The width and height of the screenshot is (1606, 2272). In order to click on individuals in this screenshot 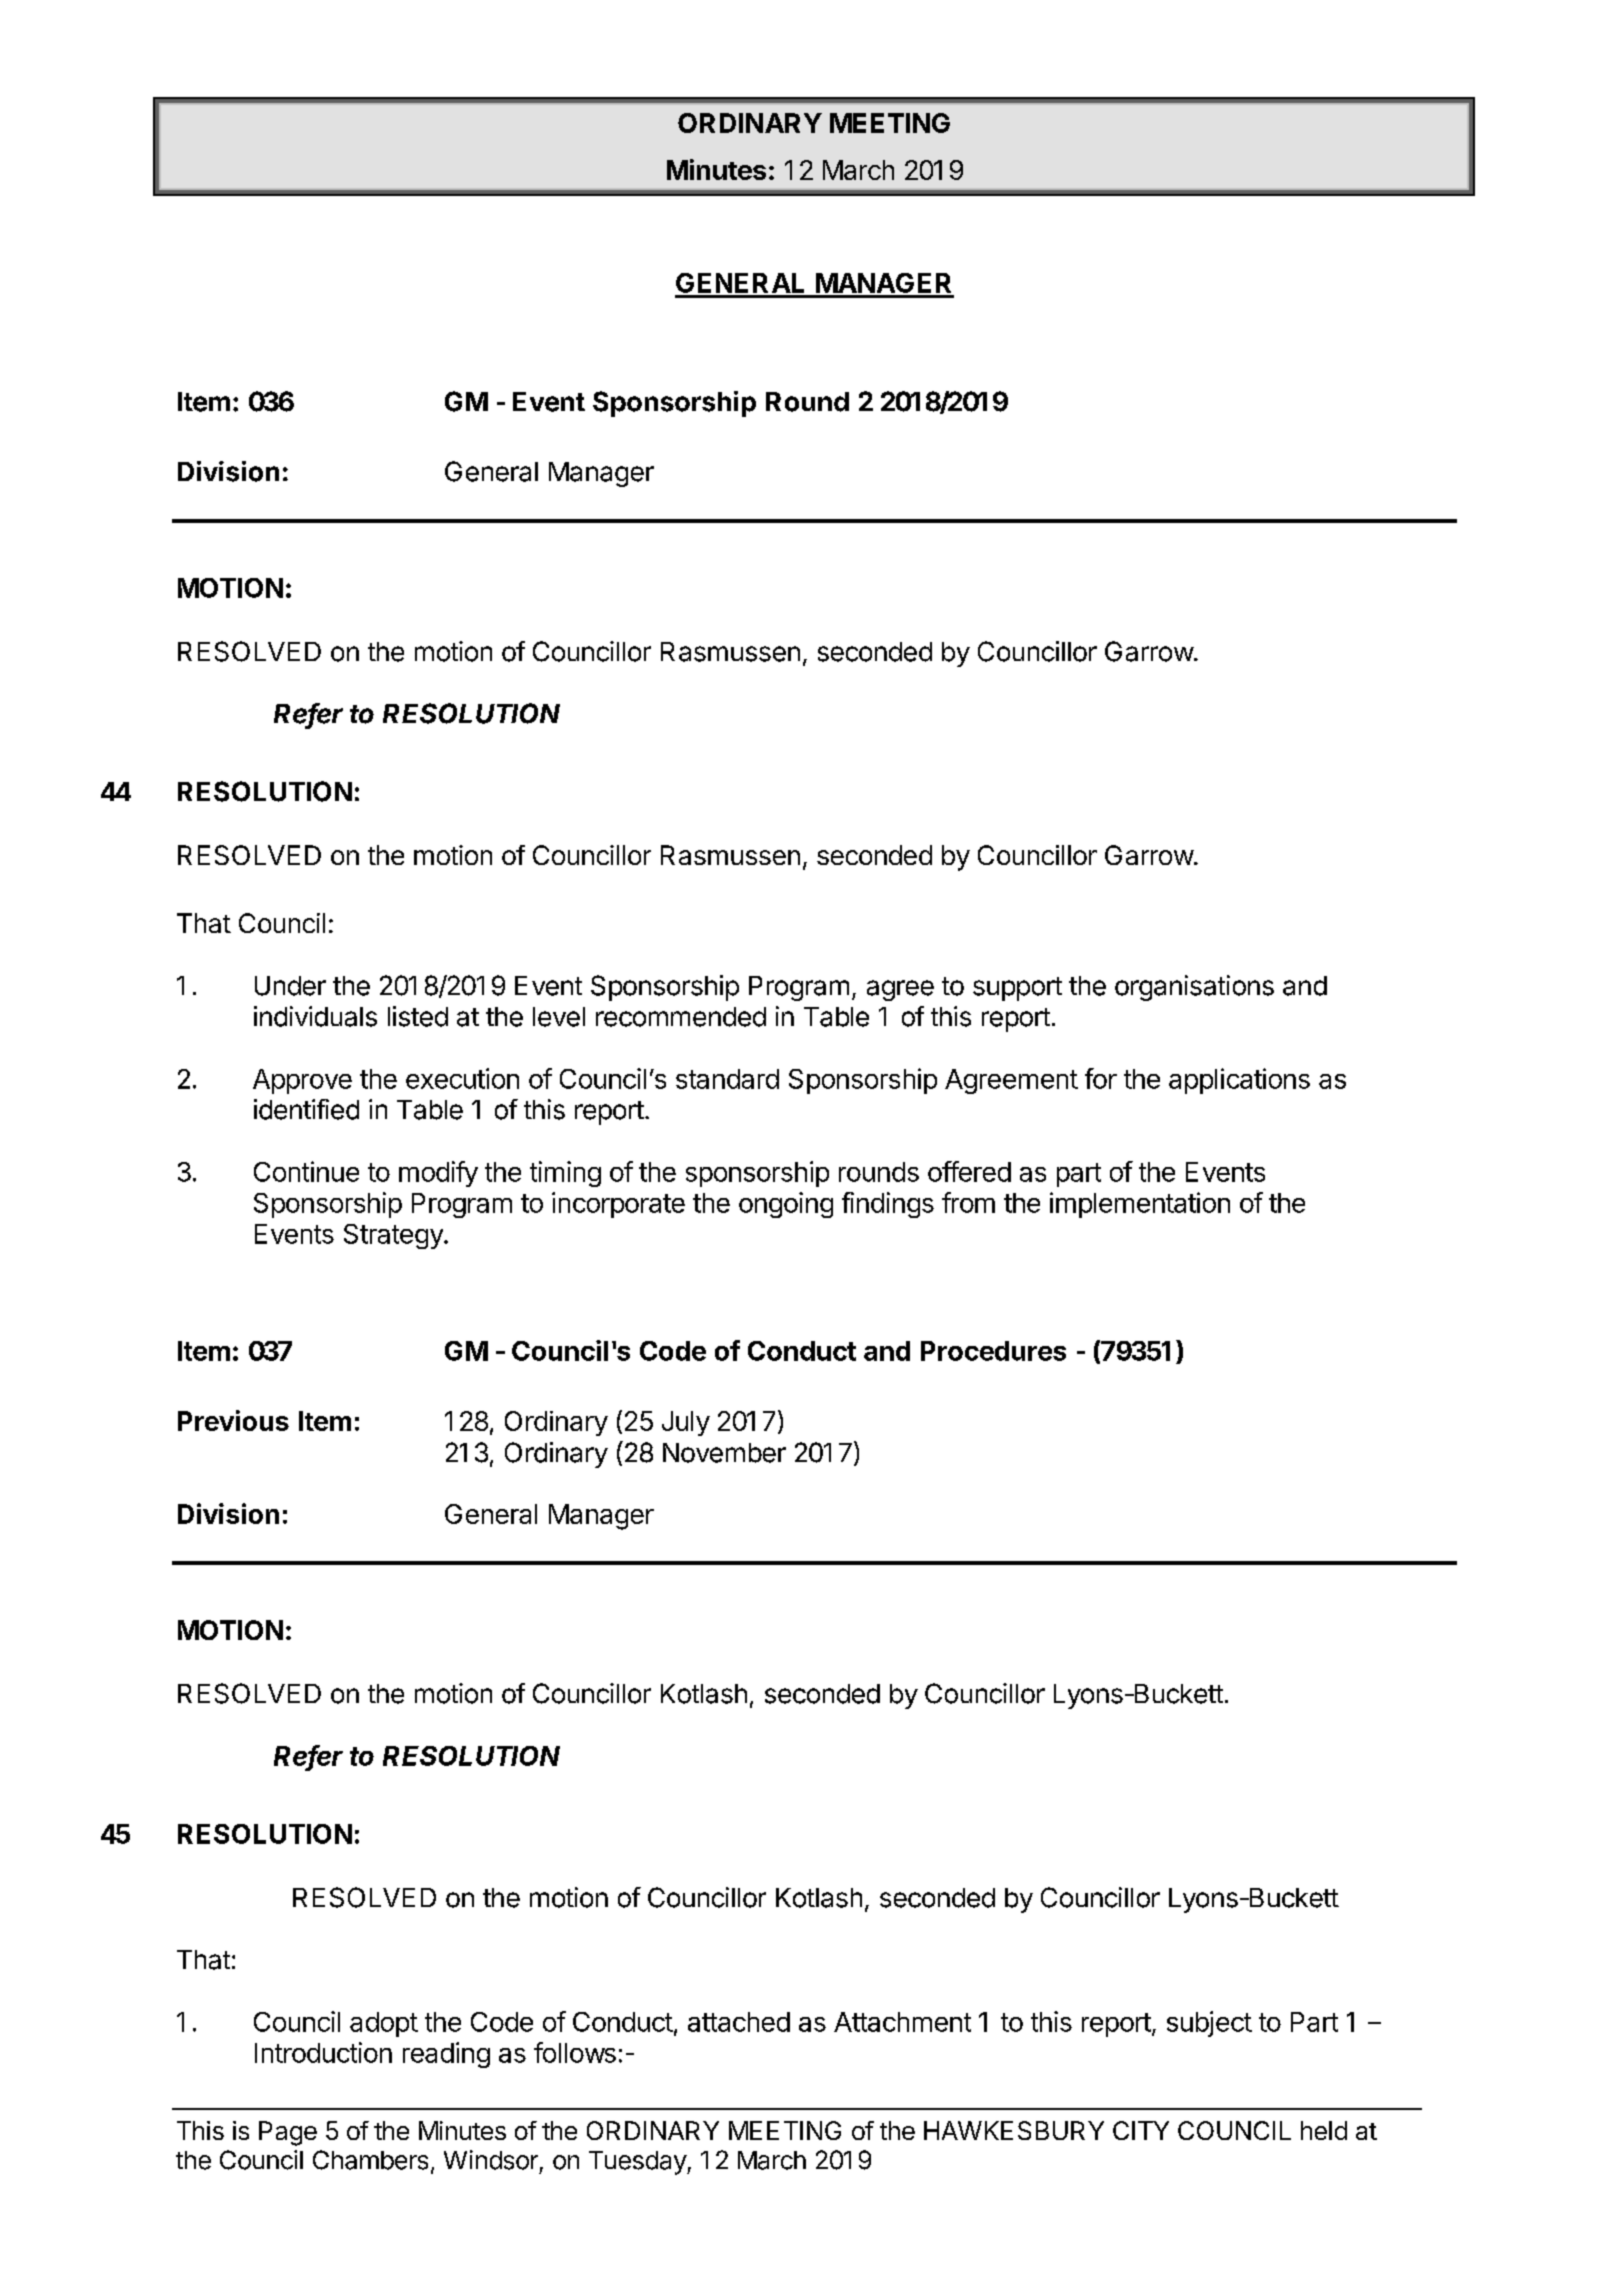, I will do `click(315, 1016)`.
